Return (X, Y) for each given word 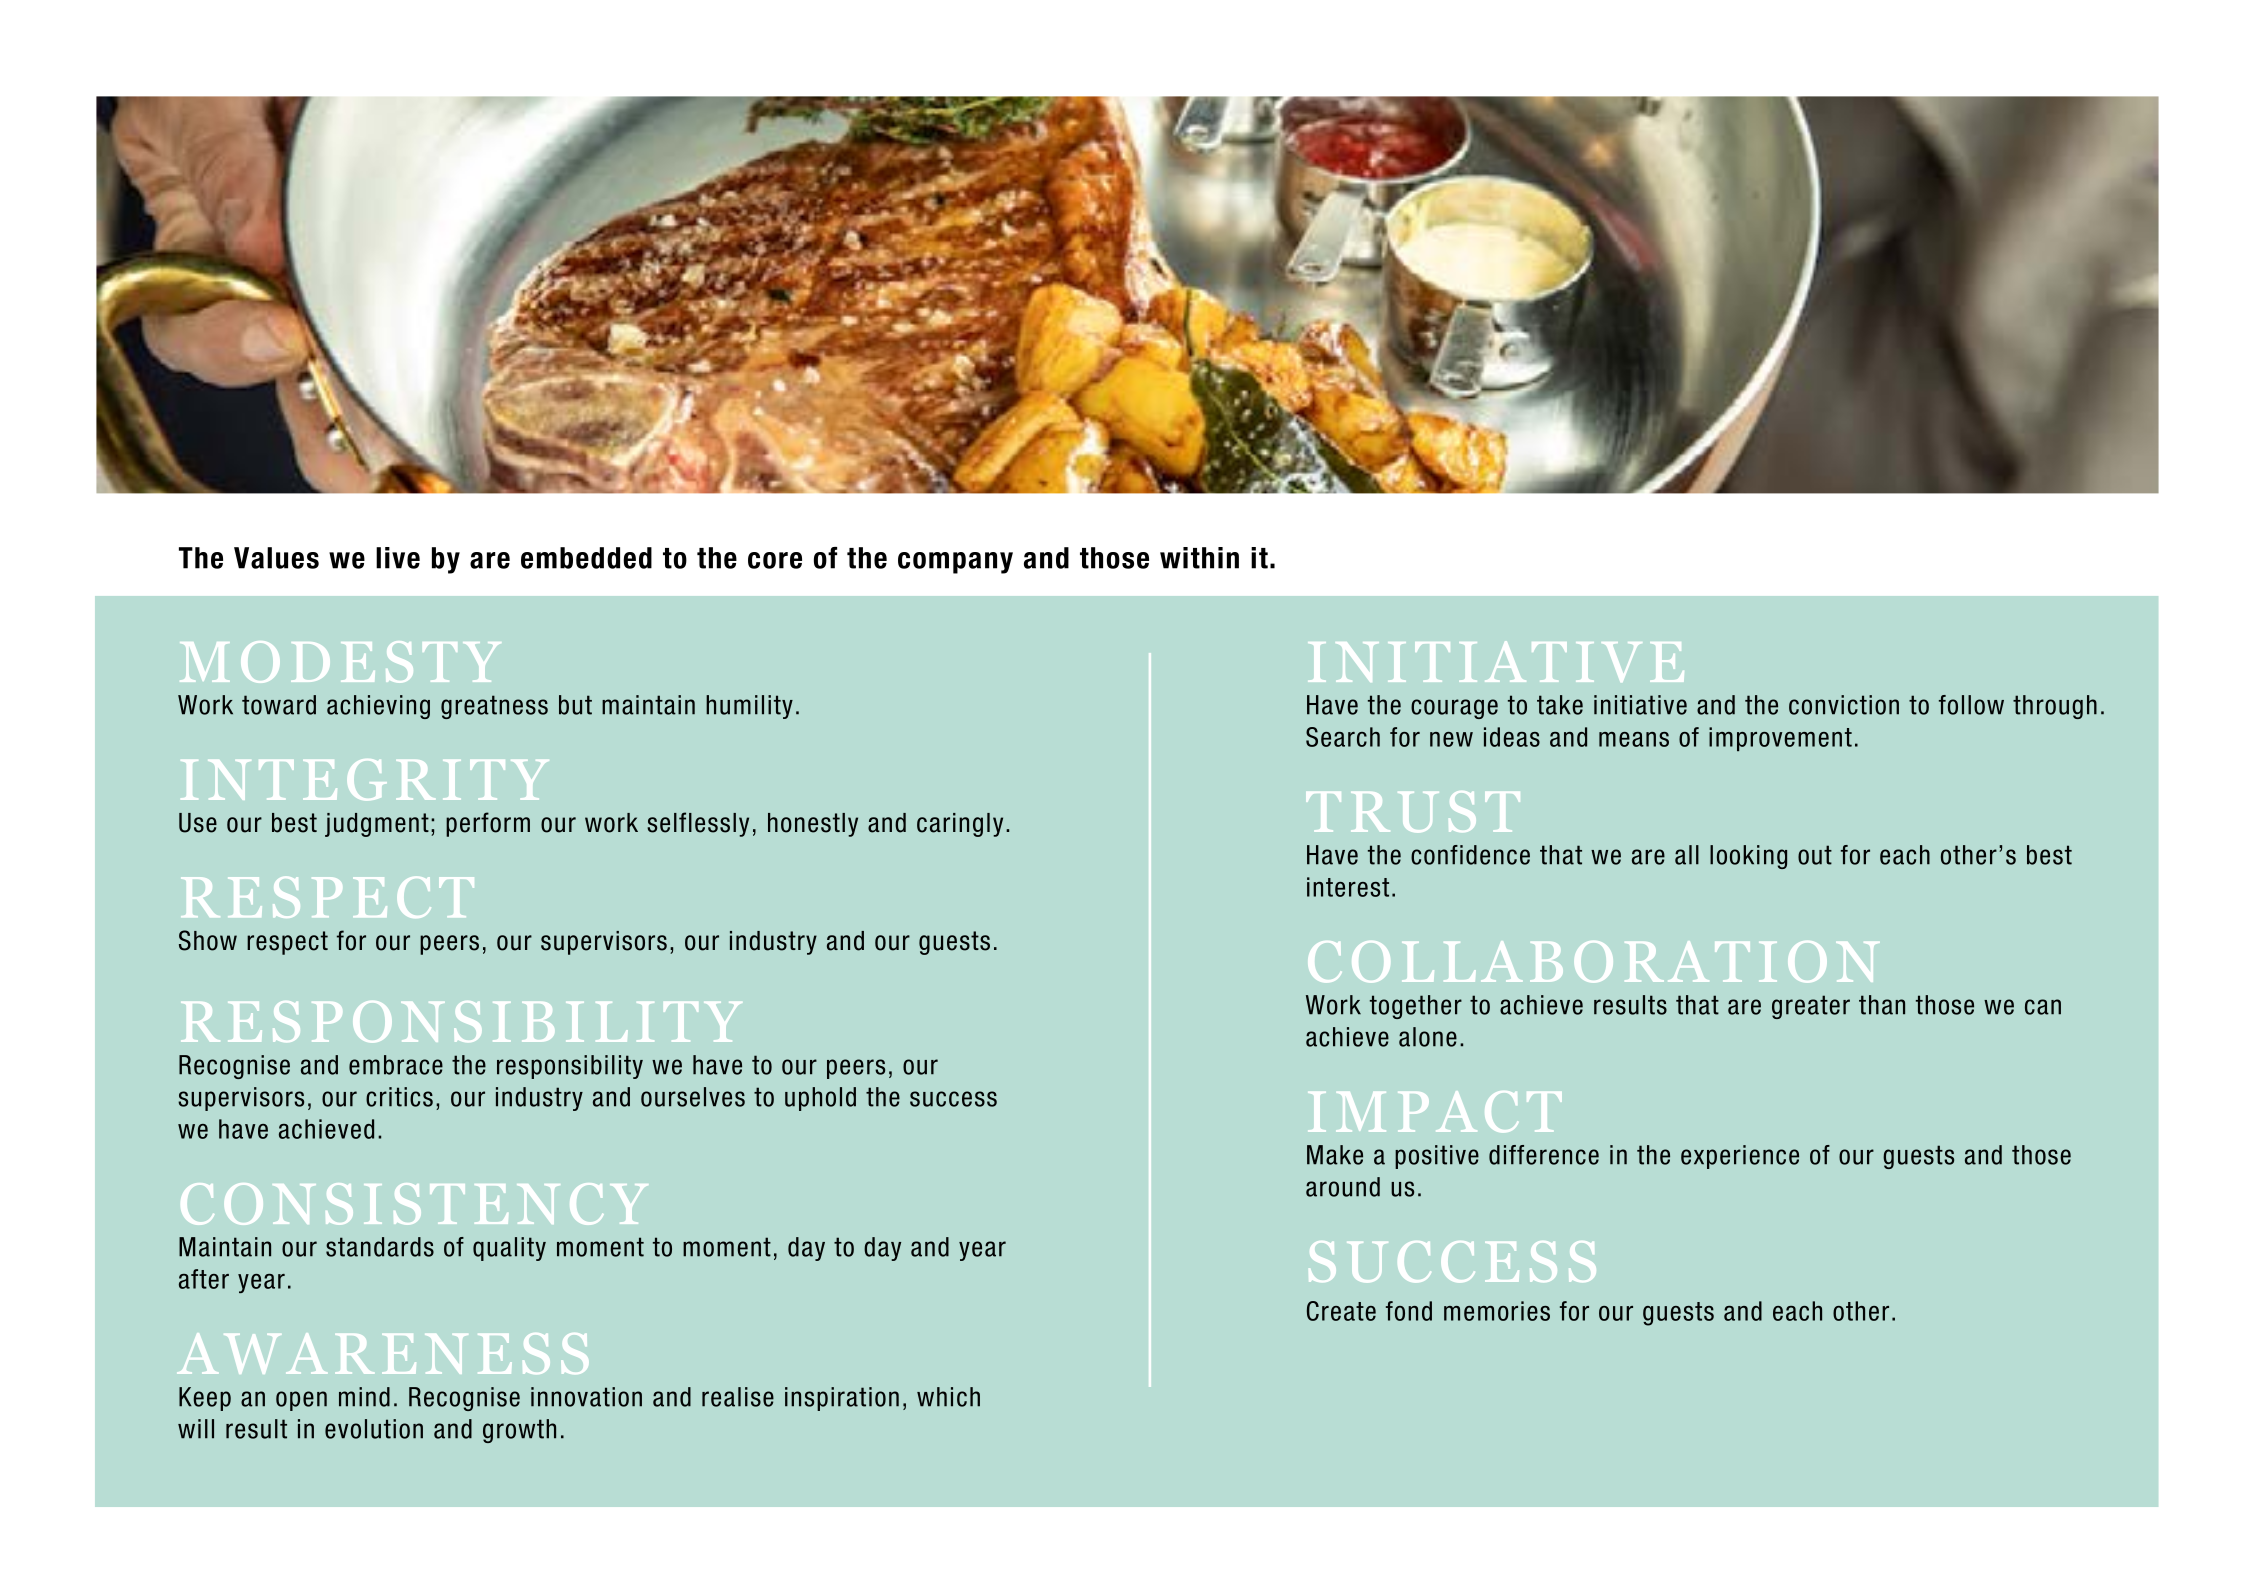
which (948, 1397)
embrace (396, 1065)
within (1199, 558)
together (1416, 1007)
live (398, 558)
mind (364, 1397)
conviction (1844, 705)
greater (1811, 1007)
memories (1497, 1311)
